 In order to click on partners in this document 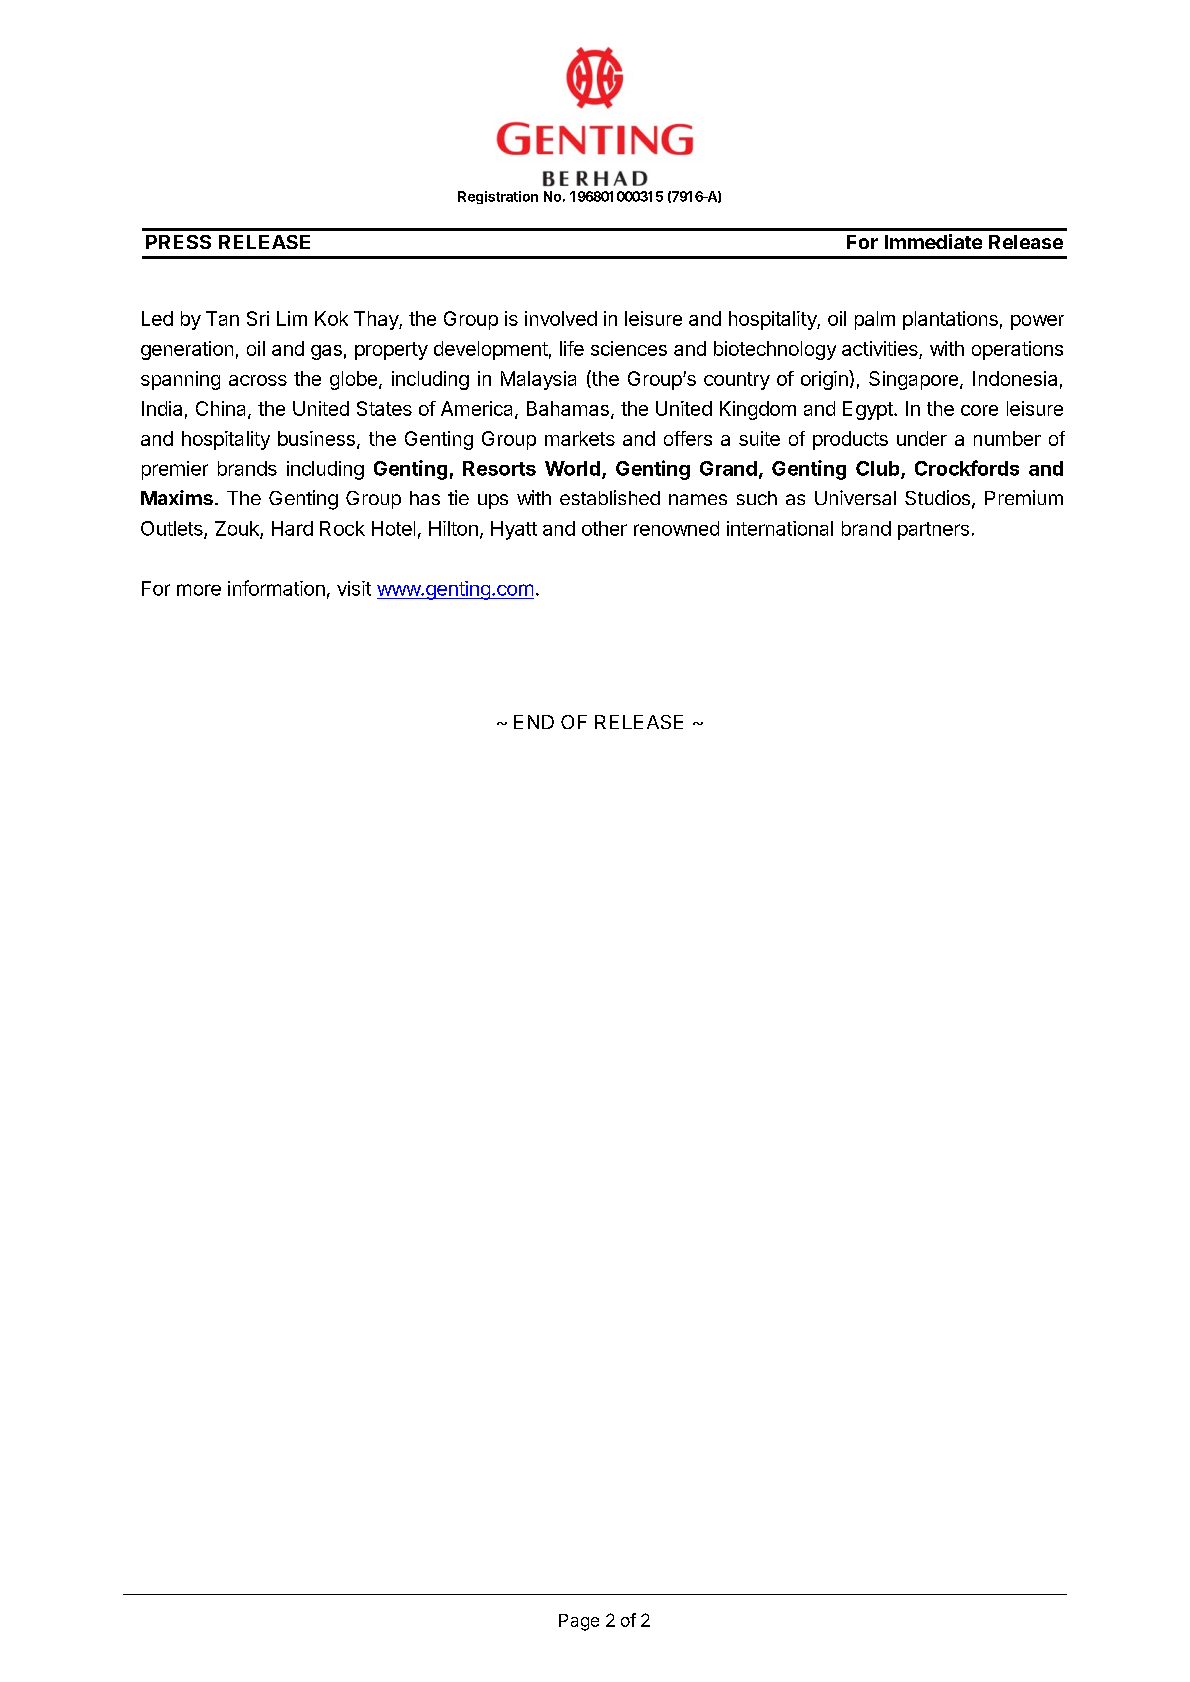, I will do `click(933, 531)`.
